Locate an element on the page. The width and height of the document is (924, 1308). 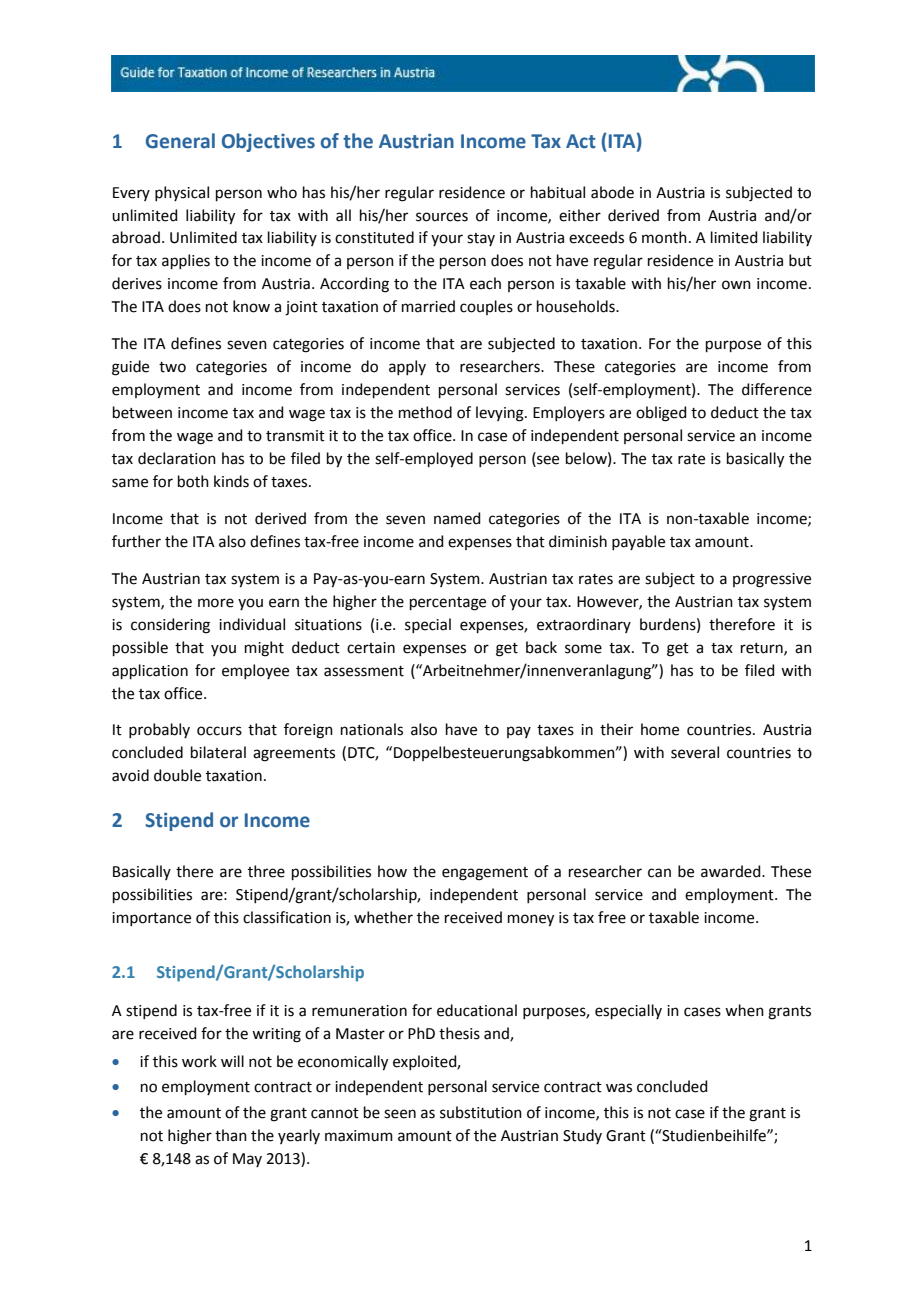
physical is located at coordinates (182, 193).
